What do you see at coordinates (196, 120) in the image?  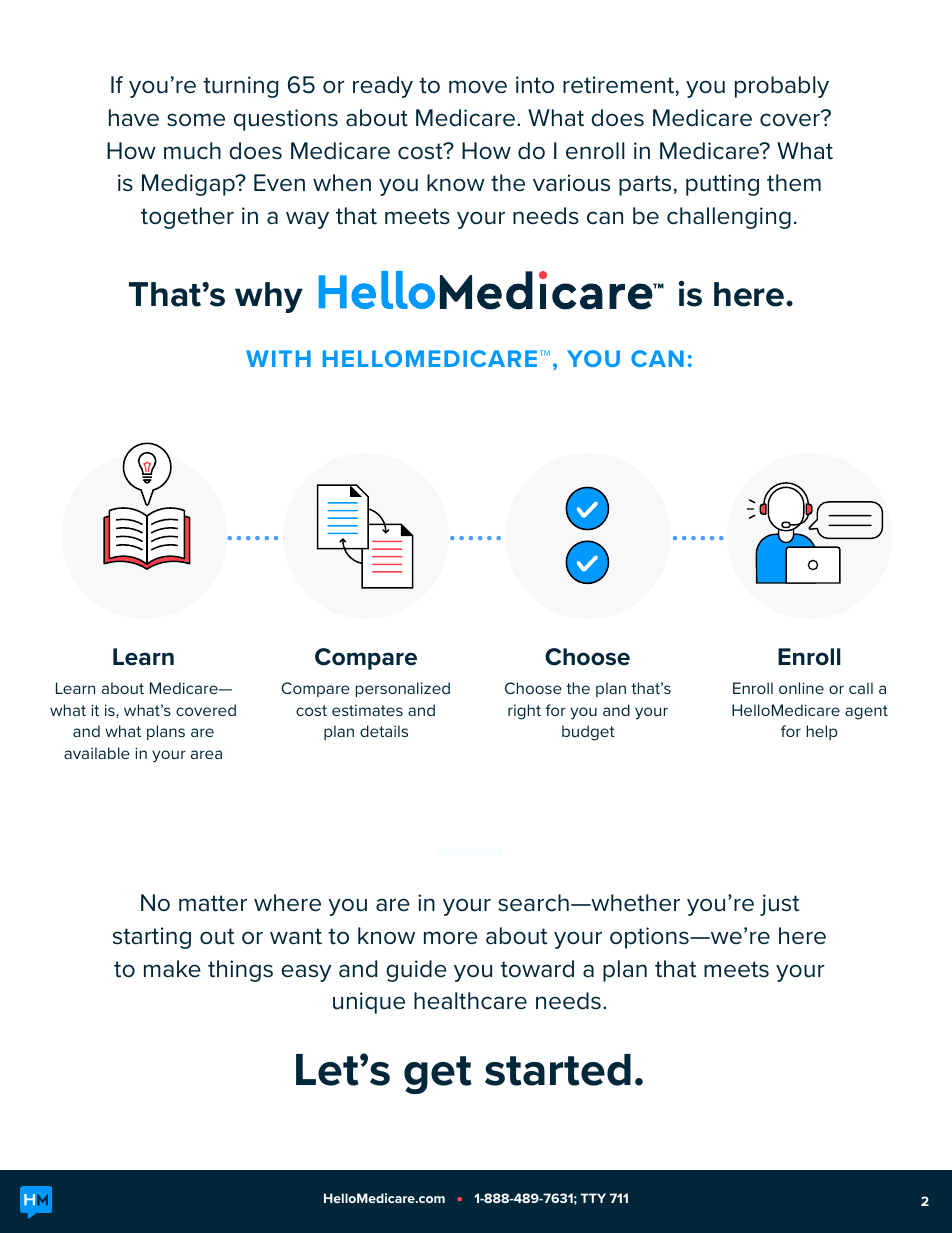 I see `some` at bounding box center [196, 120].
